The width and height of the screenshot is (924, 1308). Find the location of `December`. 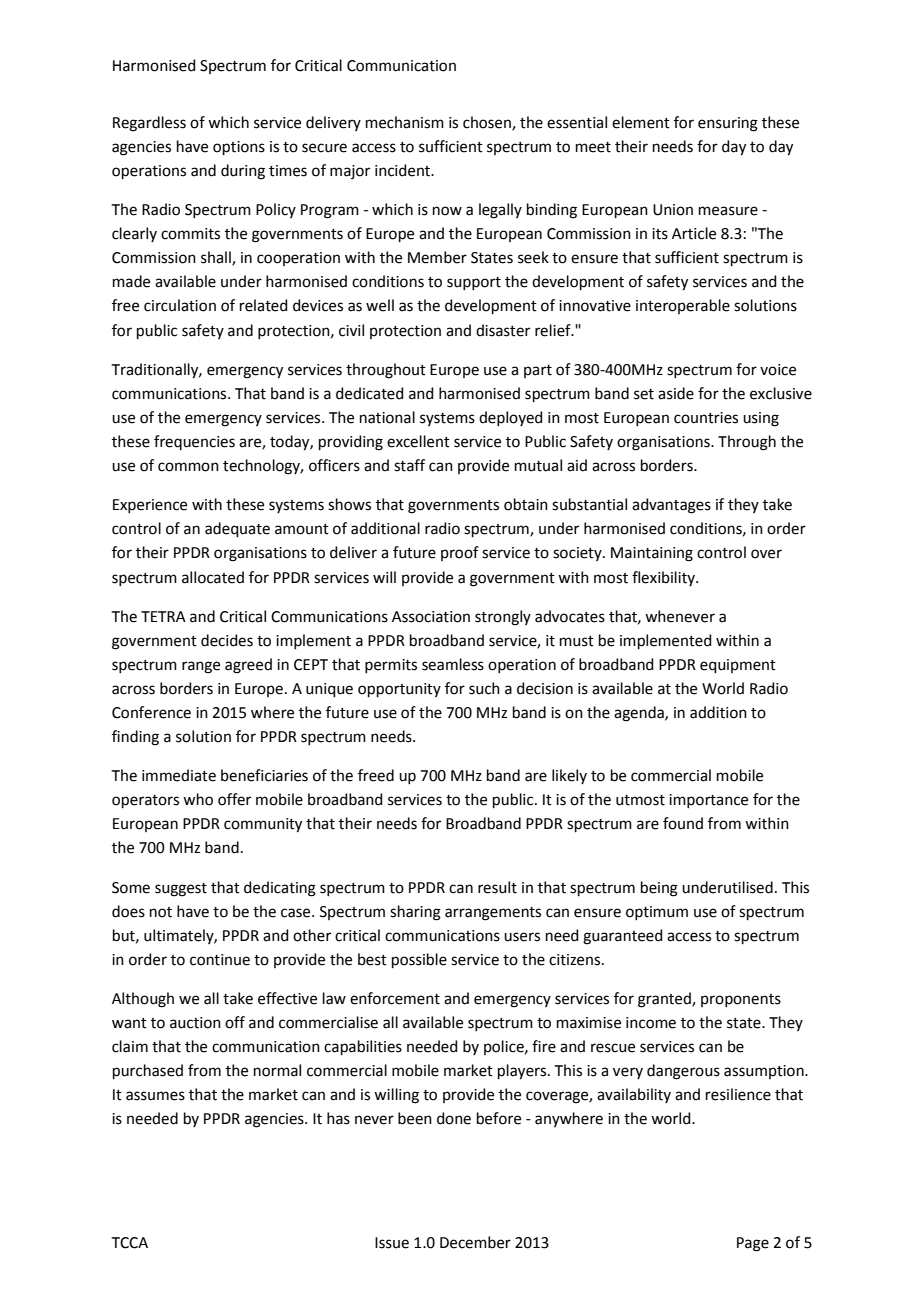

December is located at coordinates (475, 1242).
